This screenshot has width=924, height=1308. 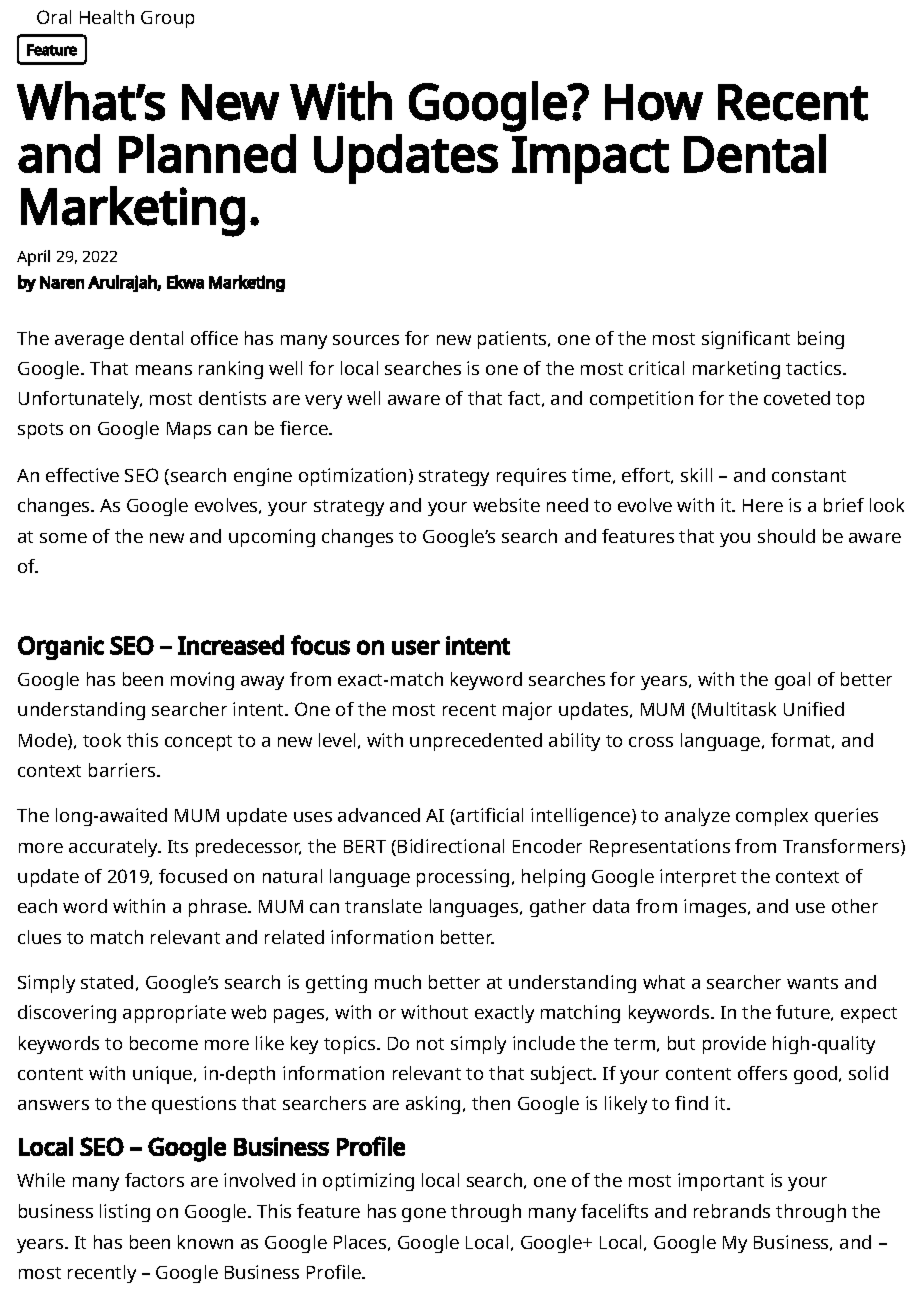 What do you see at coordinates (654, 102) in the screenshot?
I see `How` at bounding box center [654, 102].
